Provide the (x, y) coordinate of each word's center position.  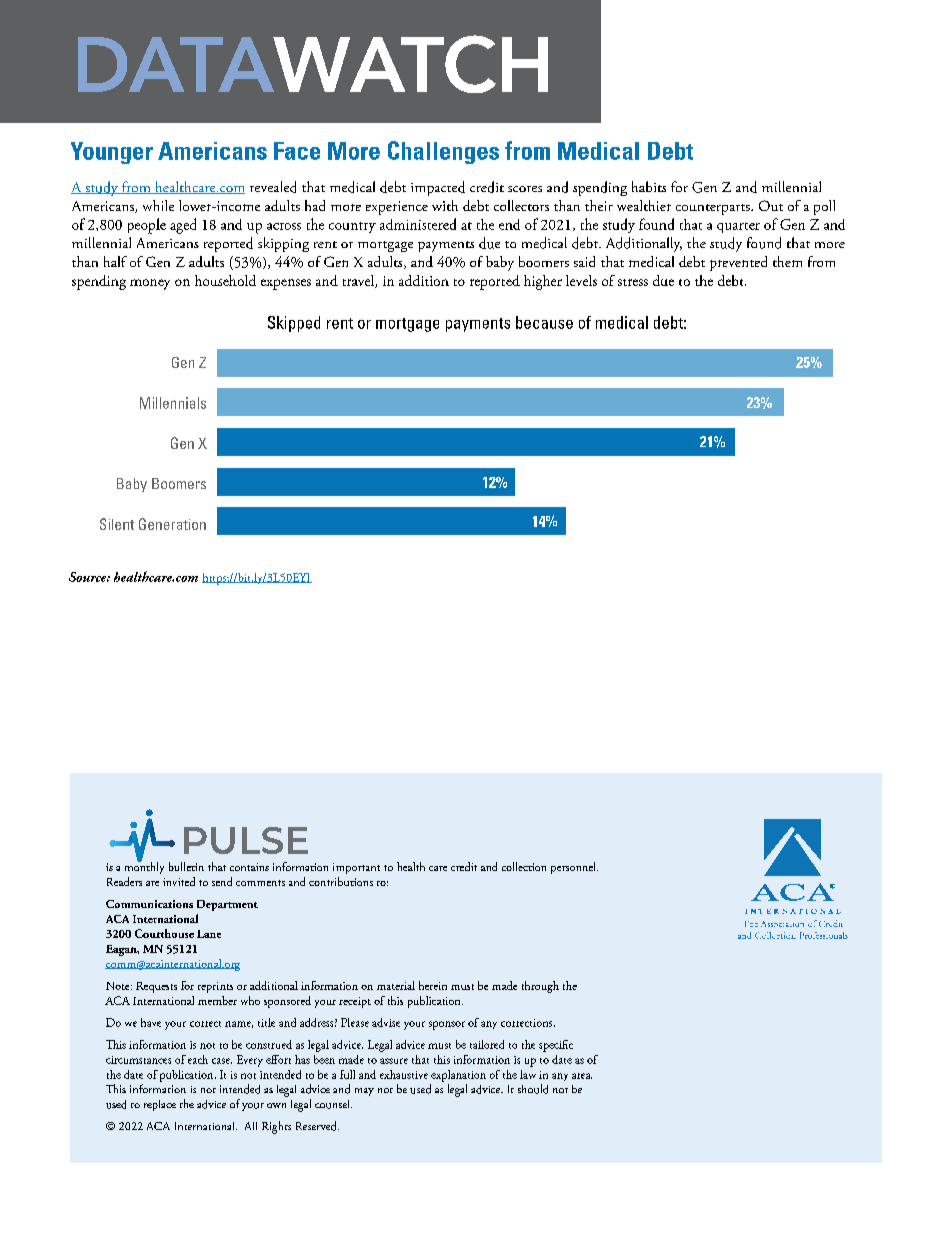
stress (633, 282)
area (582, 1076)
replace (160, 1105)
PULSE (246, 840)
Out (771, 205)
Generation (172, 524)
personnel (574, 868)
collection (524, 866)
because (544, 322)
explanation (458, 1076)
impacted (438, 188)
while (158, 205)
